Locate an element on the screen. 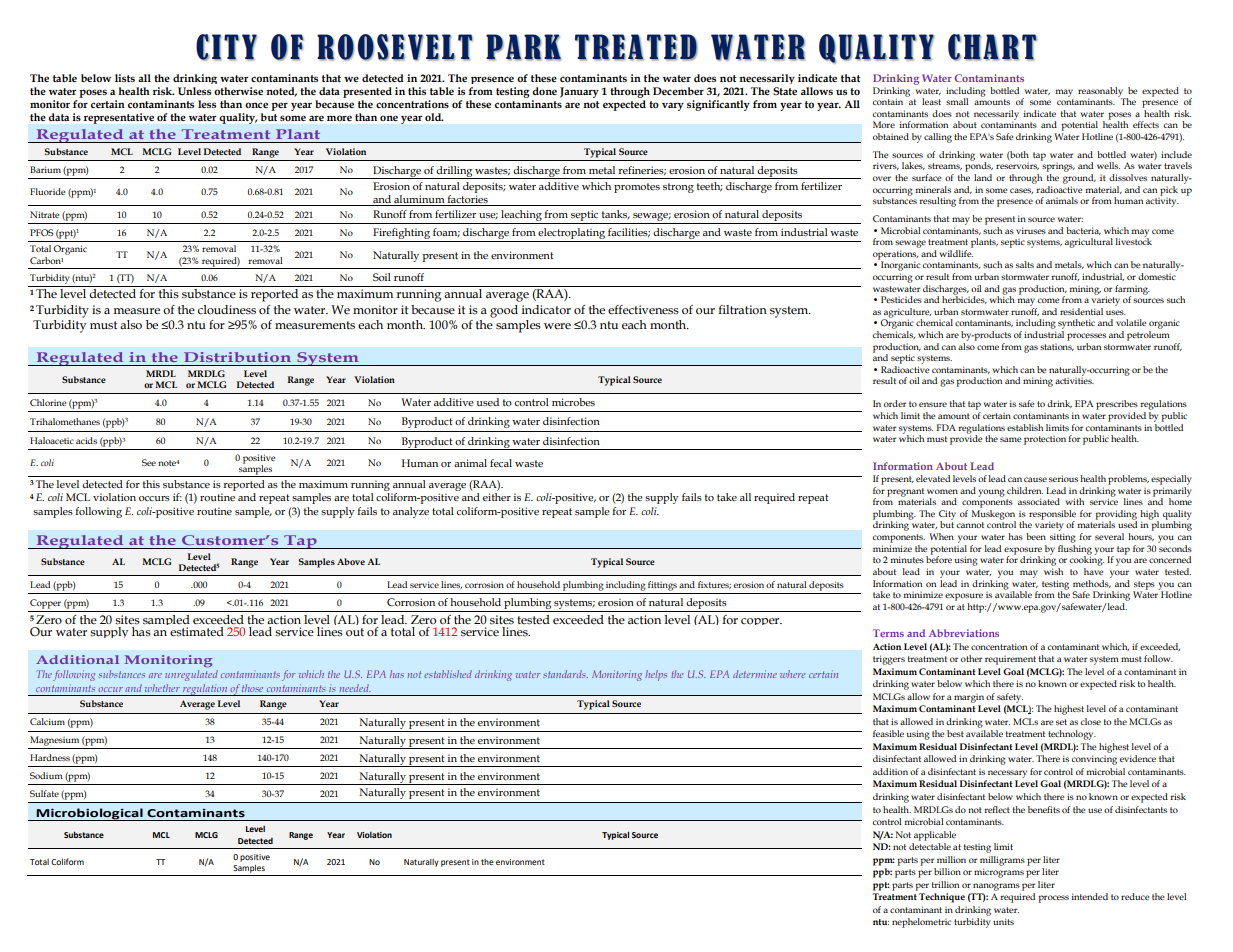 This screenshot has height=952, width=1233. microbes is located at coordinates (573, 402).
